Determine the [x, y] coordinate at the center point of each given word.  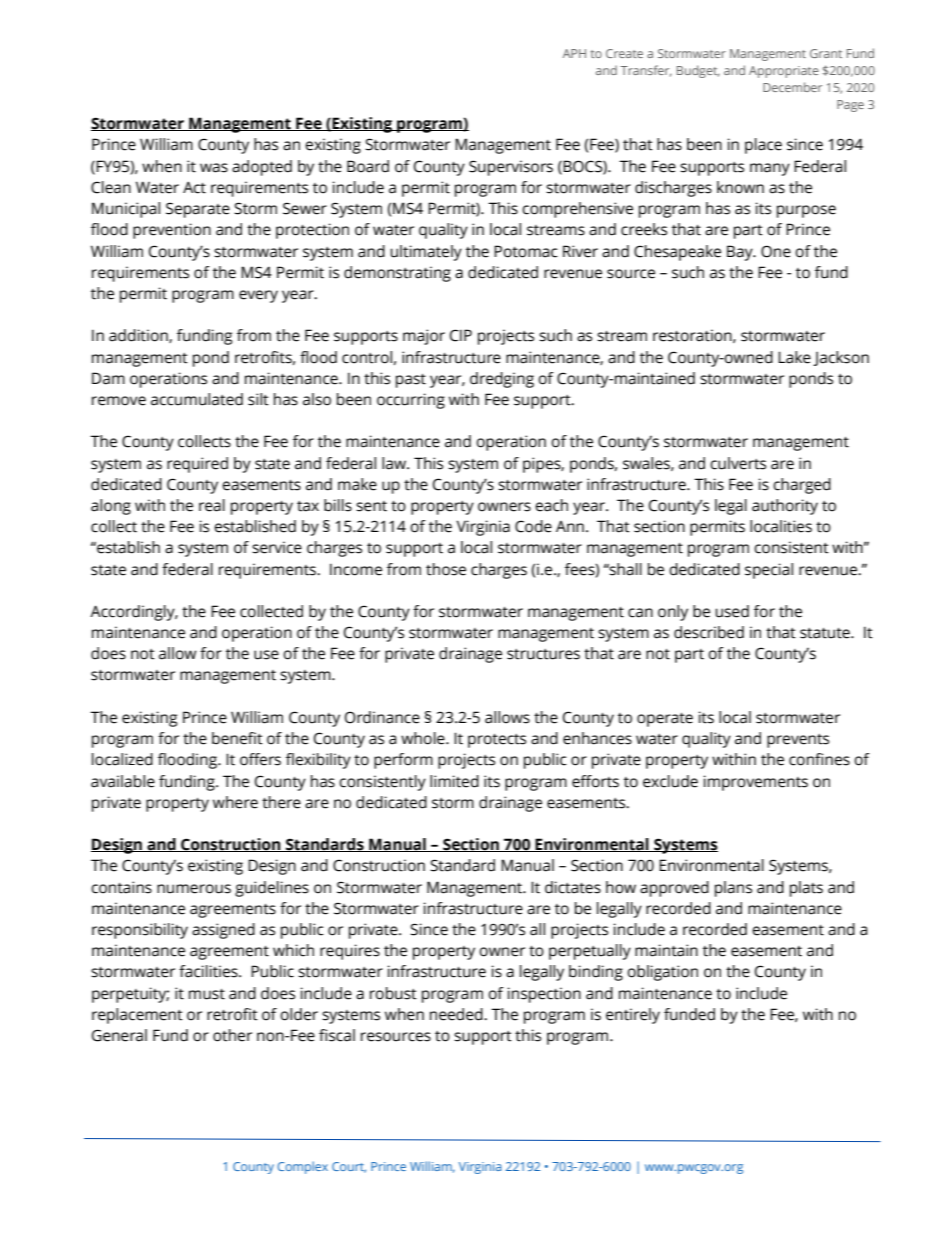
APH [574, 53]
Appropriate [784, 72]
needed [457, 1014]
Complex [302, 1167]
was [214, 168]
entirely [633, 1016]
